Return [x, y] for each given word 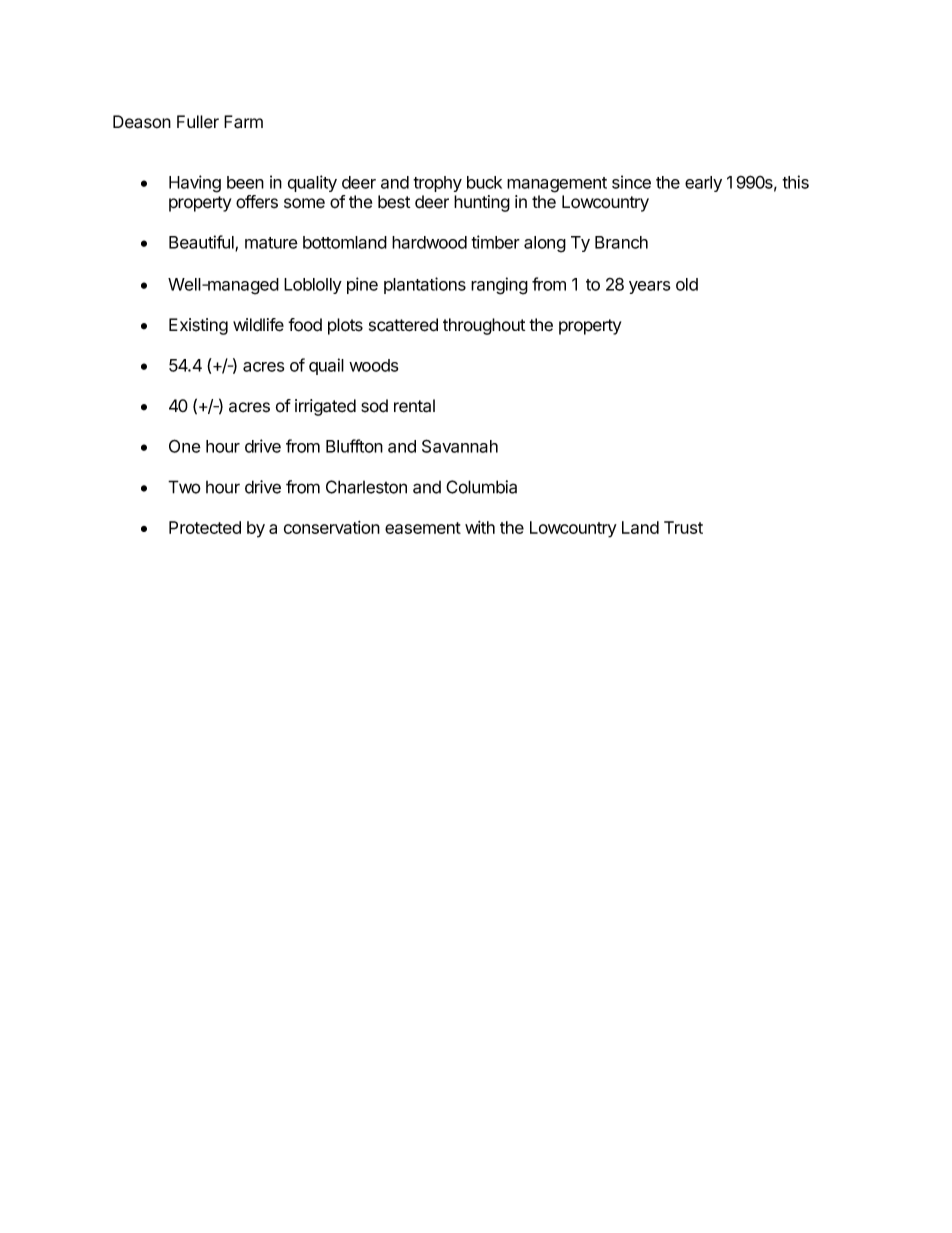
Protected [205, 527]
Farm [243, 122]
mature [271, 243]
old [687, 284]
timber [495, 242]
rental [414, 406]
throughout [484, 326]
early [703, 184]
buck [484, 182]
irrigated [325, 407]
